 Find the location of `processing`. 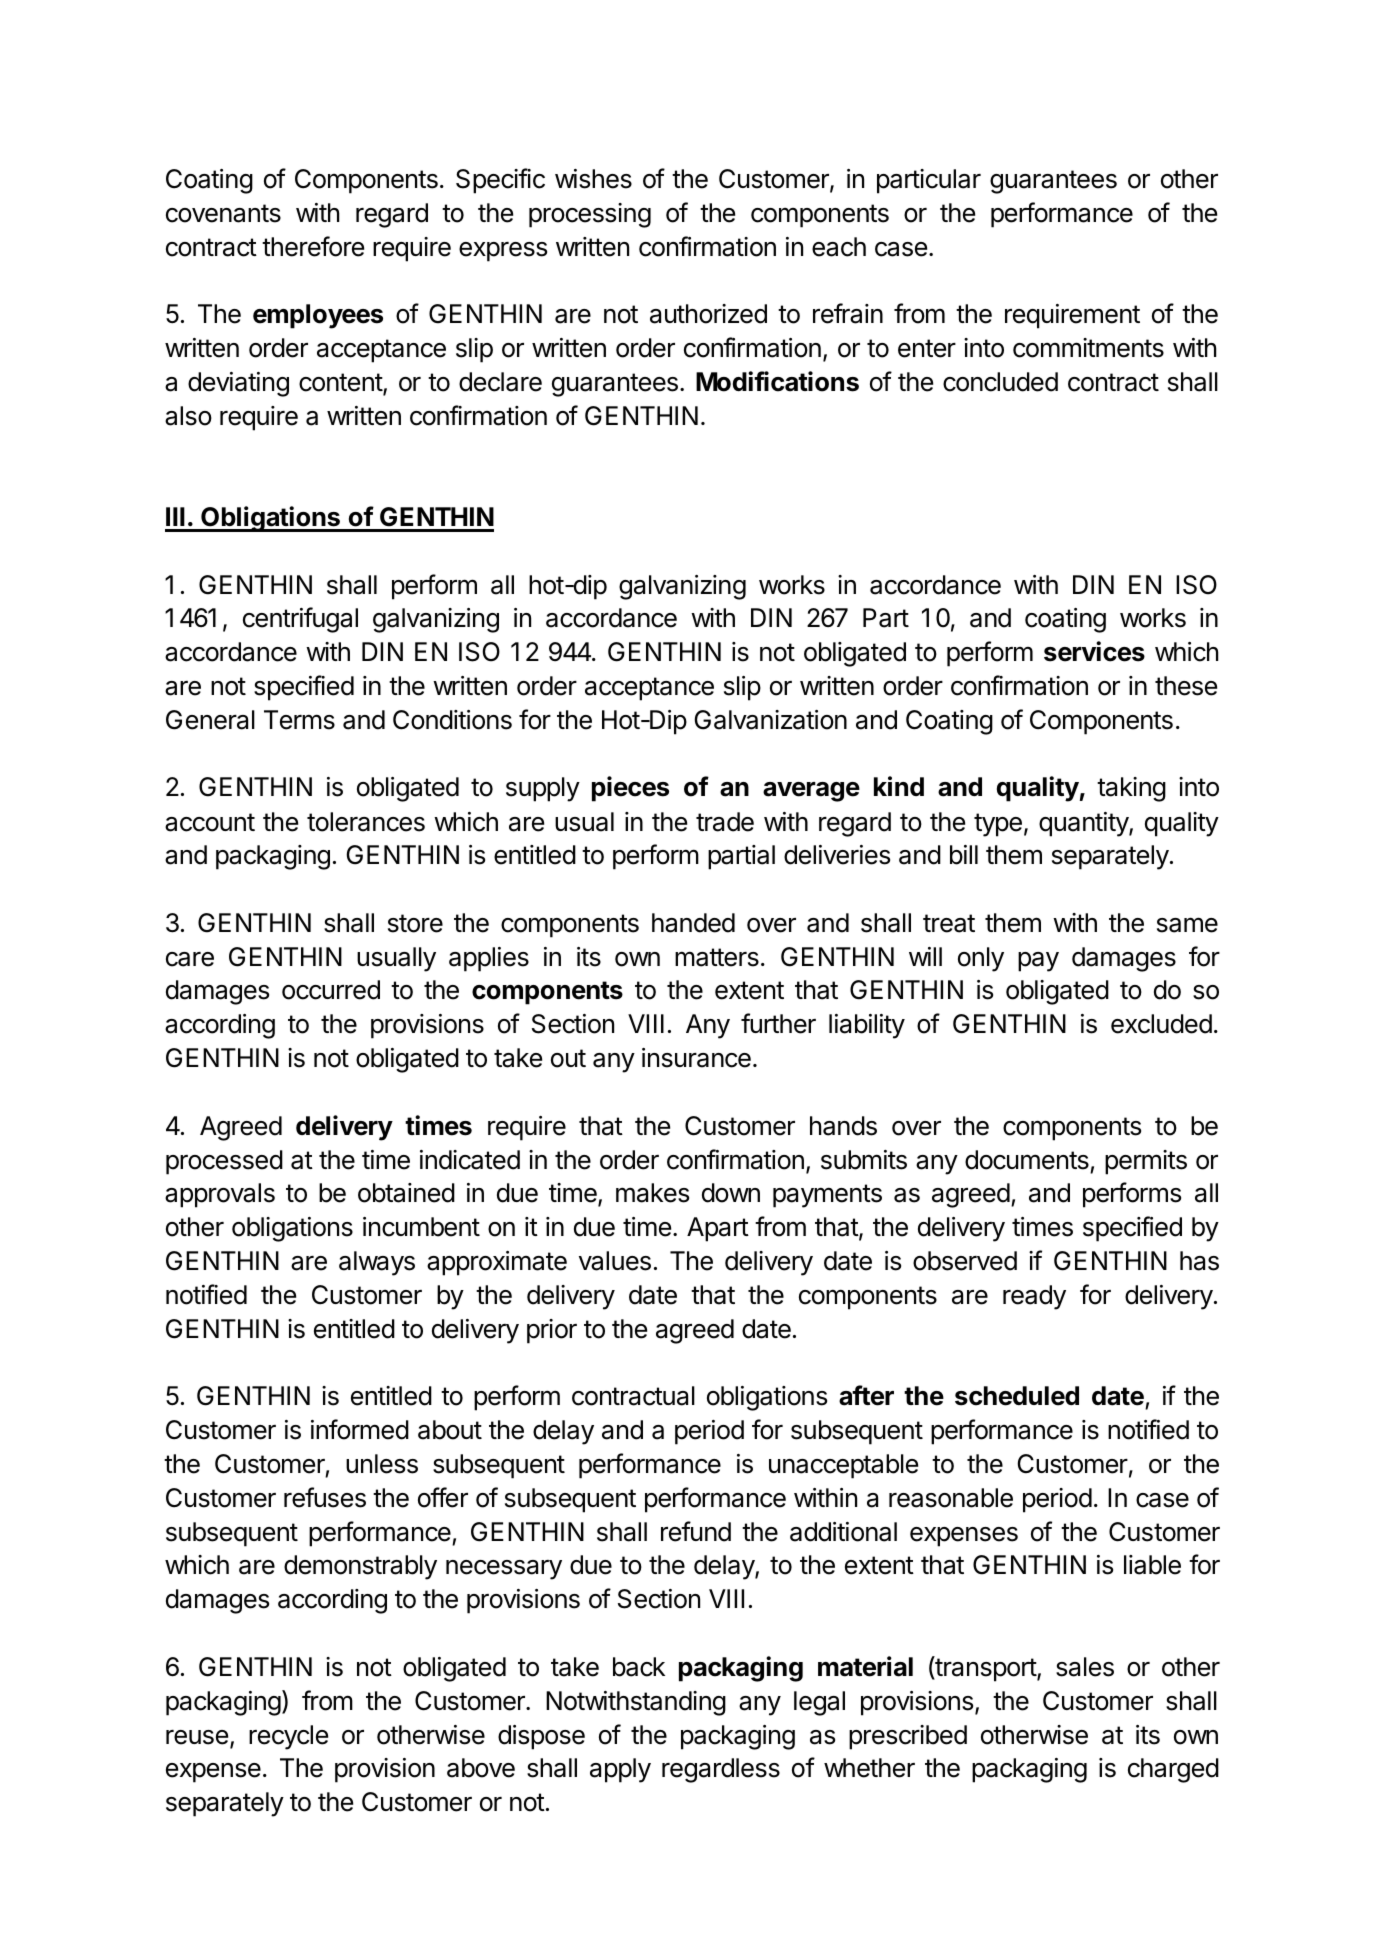

processing is located at coordinates (590, 215).
